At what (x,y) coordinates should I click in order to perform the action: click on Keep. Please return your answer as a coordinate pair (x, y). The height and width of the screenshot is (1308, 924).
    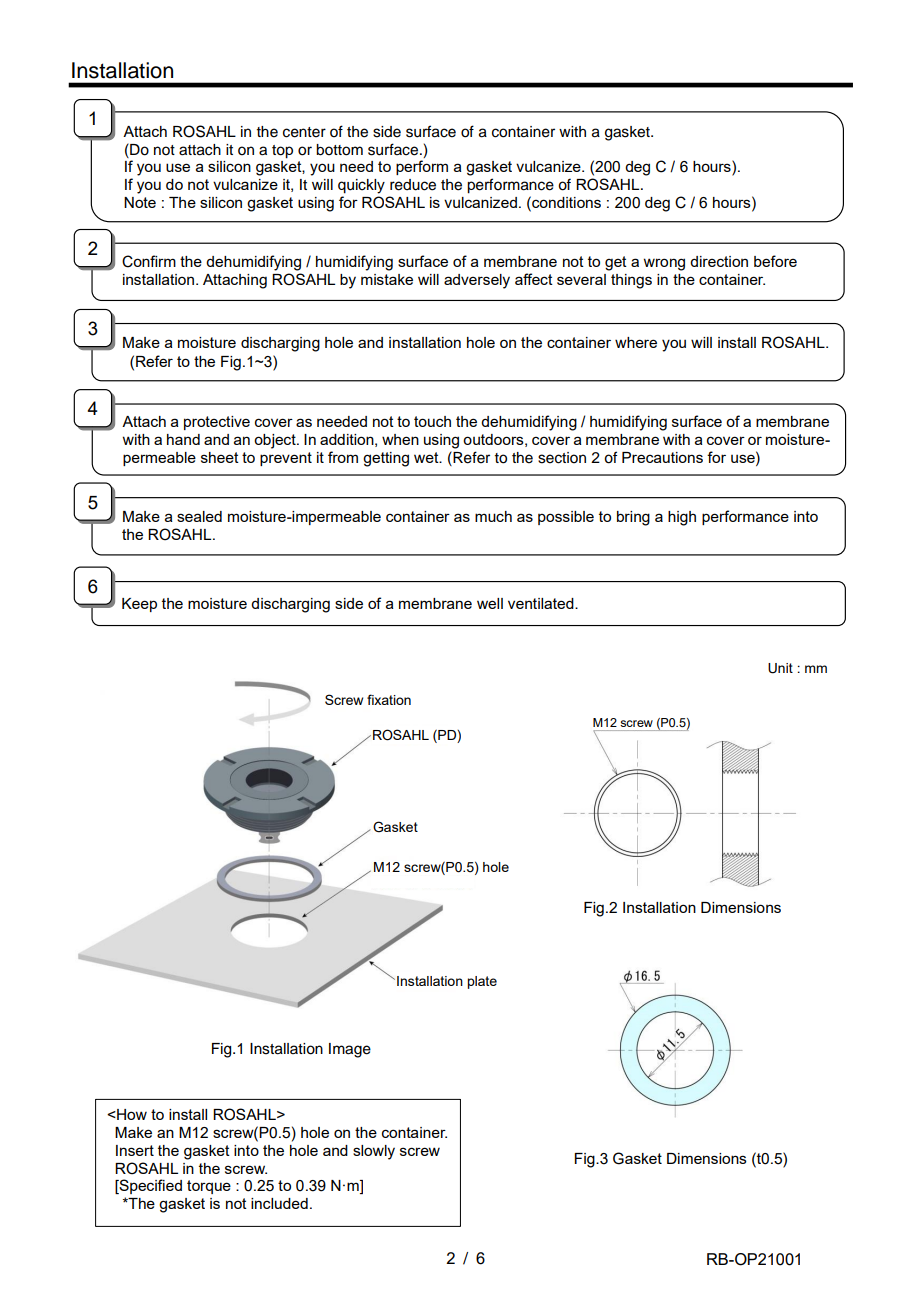
    Looking at the image, I should click on (139, 605).
